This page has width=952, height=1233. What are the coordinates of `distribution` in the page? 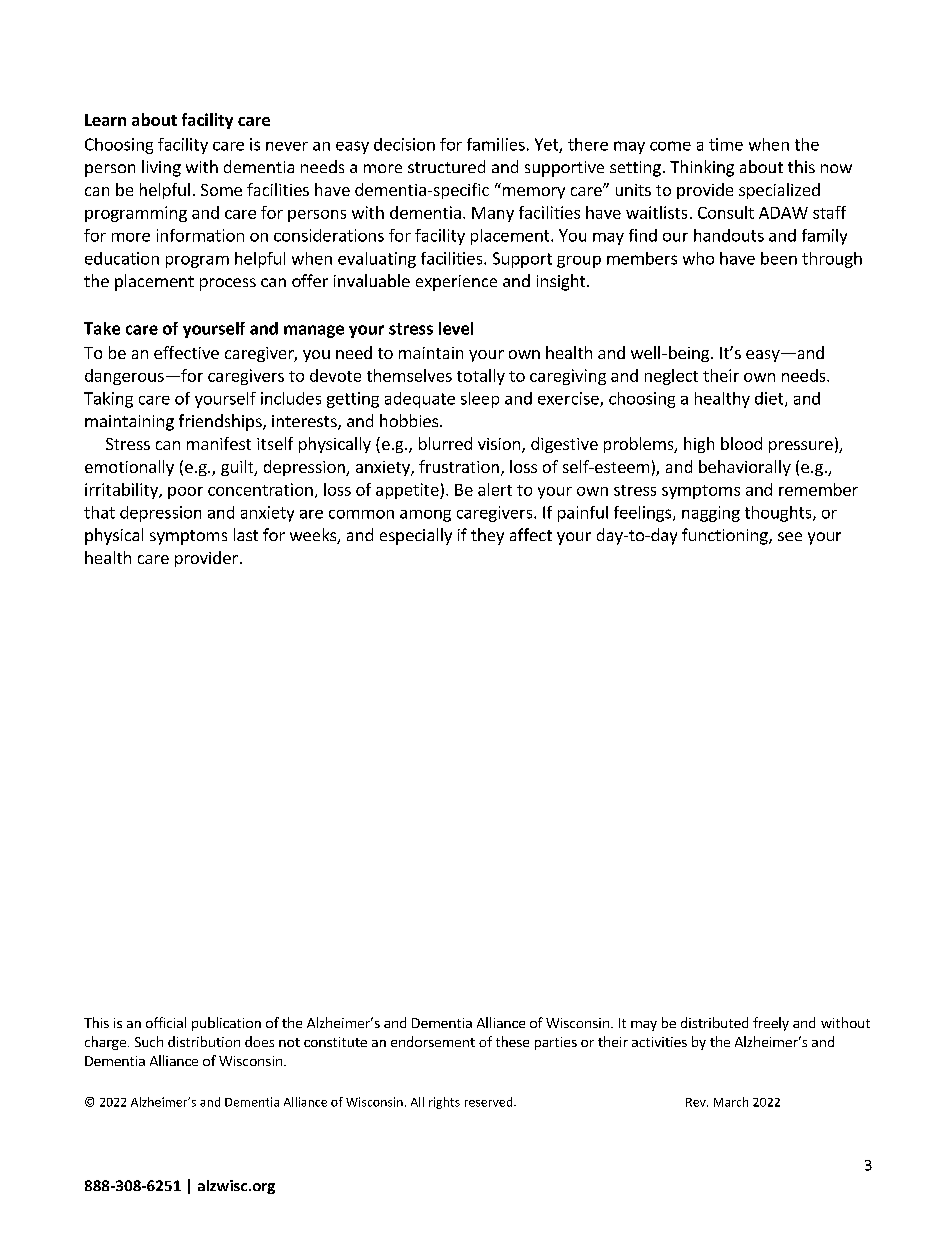 It's located at (204, 1041).
